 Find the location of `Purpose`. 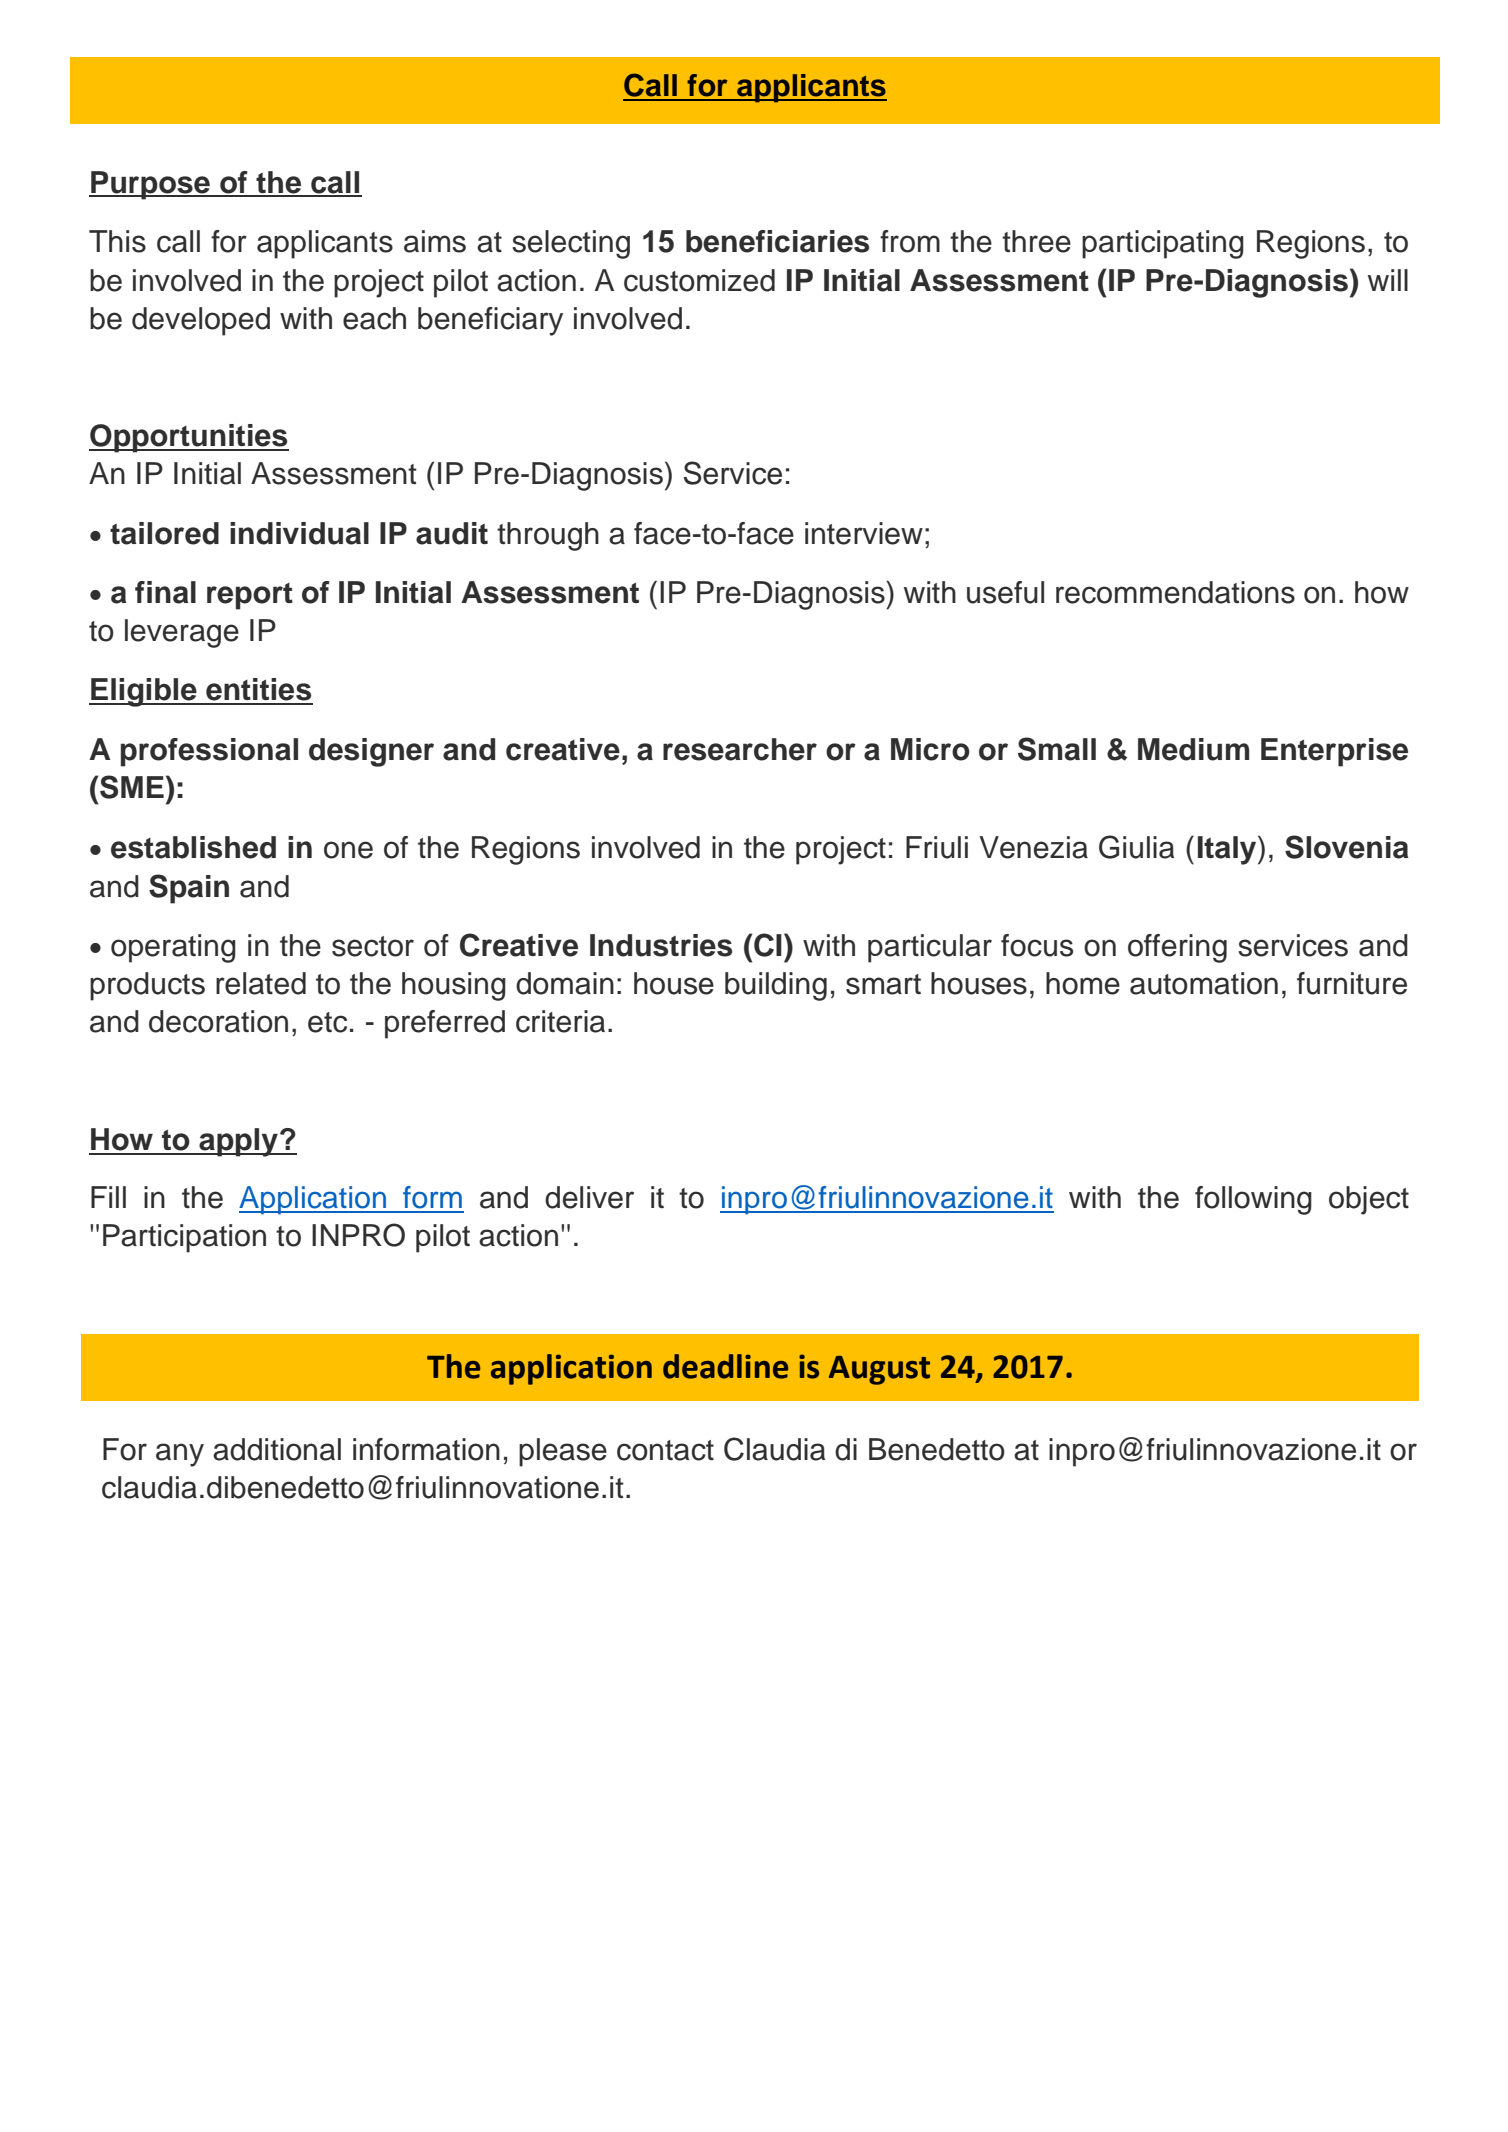

Purpose is located at coordinates (150, 185).
